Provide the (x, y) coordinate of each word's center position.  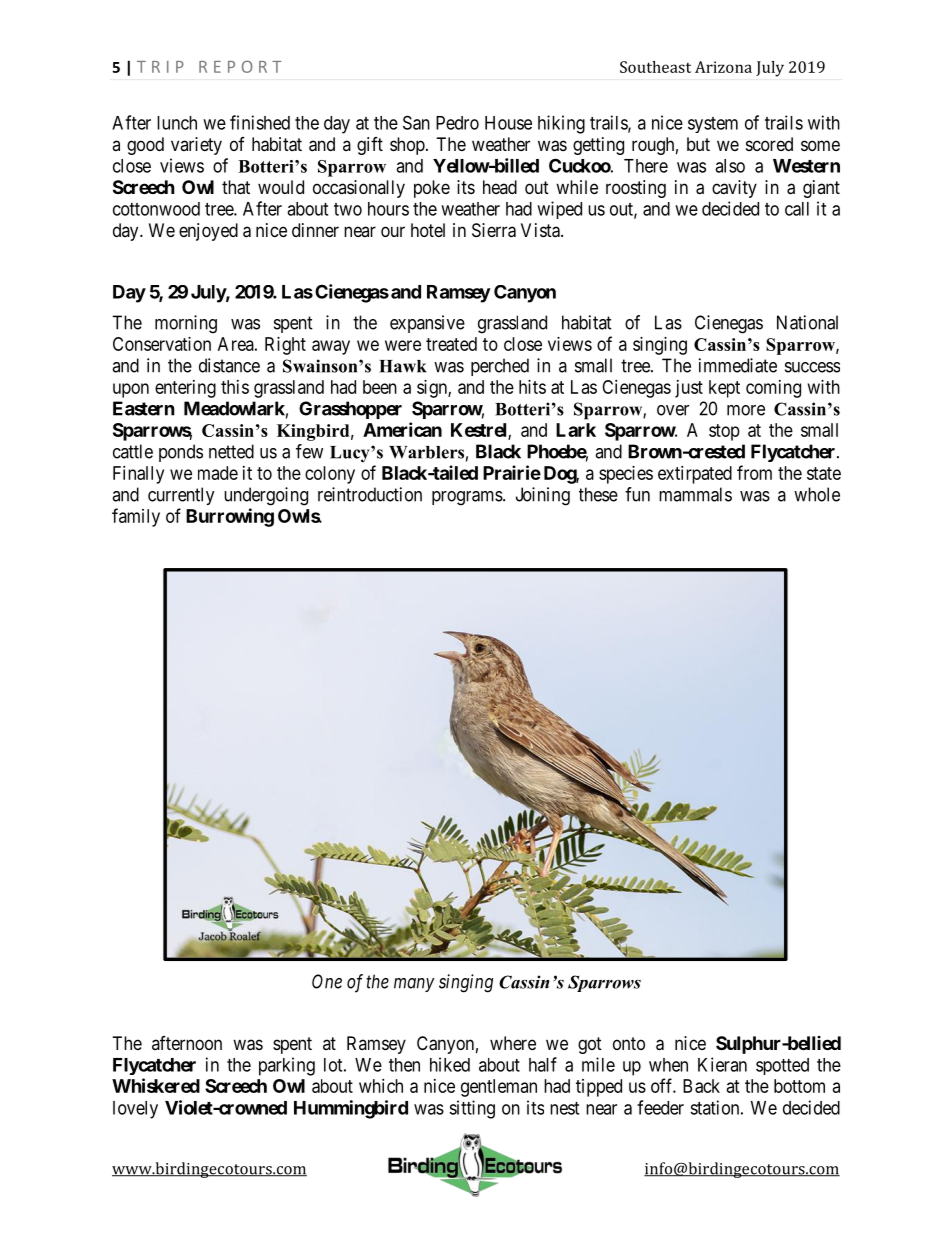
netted (231, 451)
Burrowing (230, 517)
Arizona (723, 67)
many (414, 985)
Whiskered (156, 1085)
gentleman (499, 1088)
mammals (695, 494)
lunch (177, 123)
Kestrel (480, 431)
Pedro (457, 123)
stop (724, 432)
